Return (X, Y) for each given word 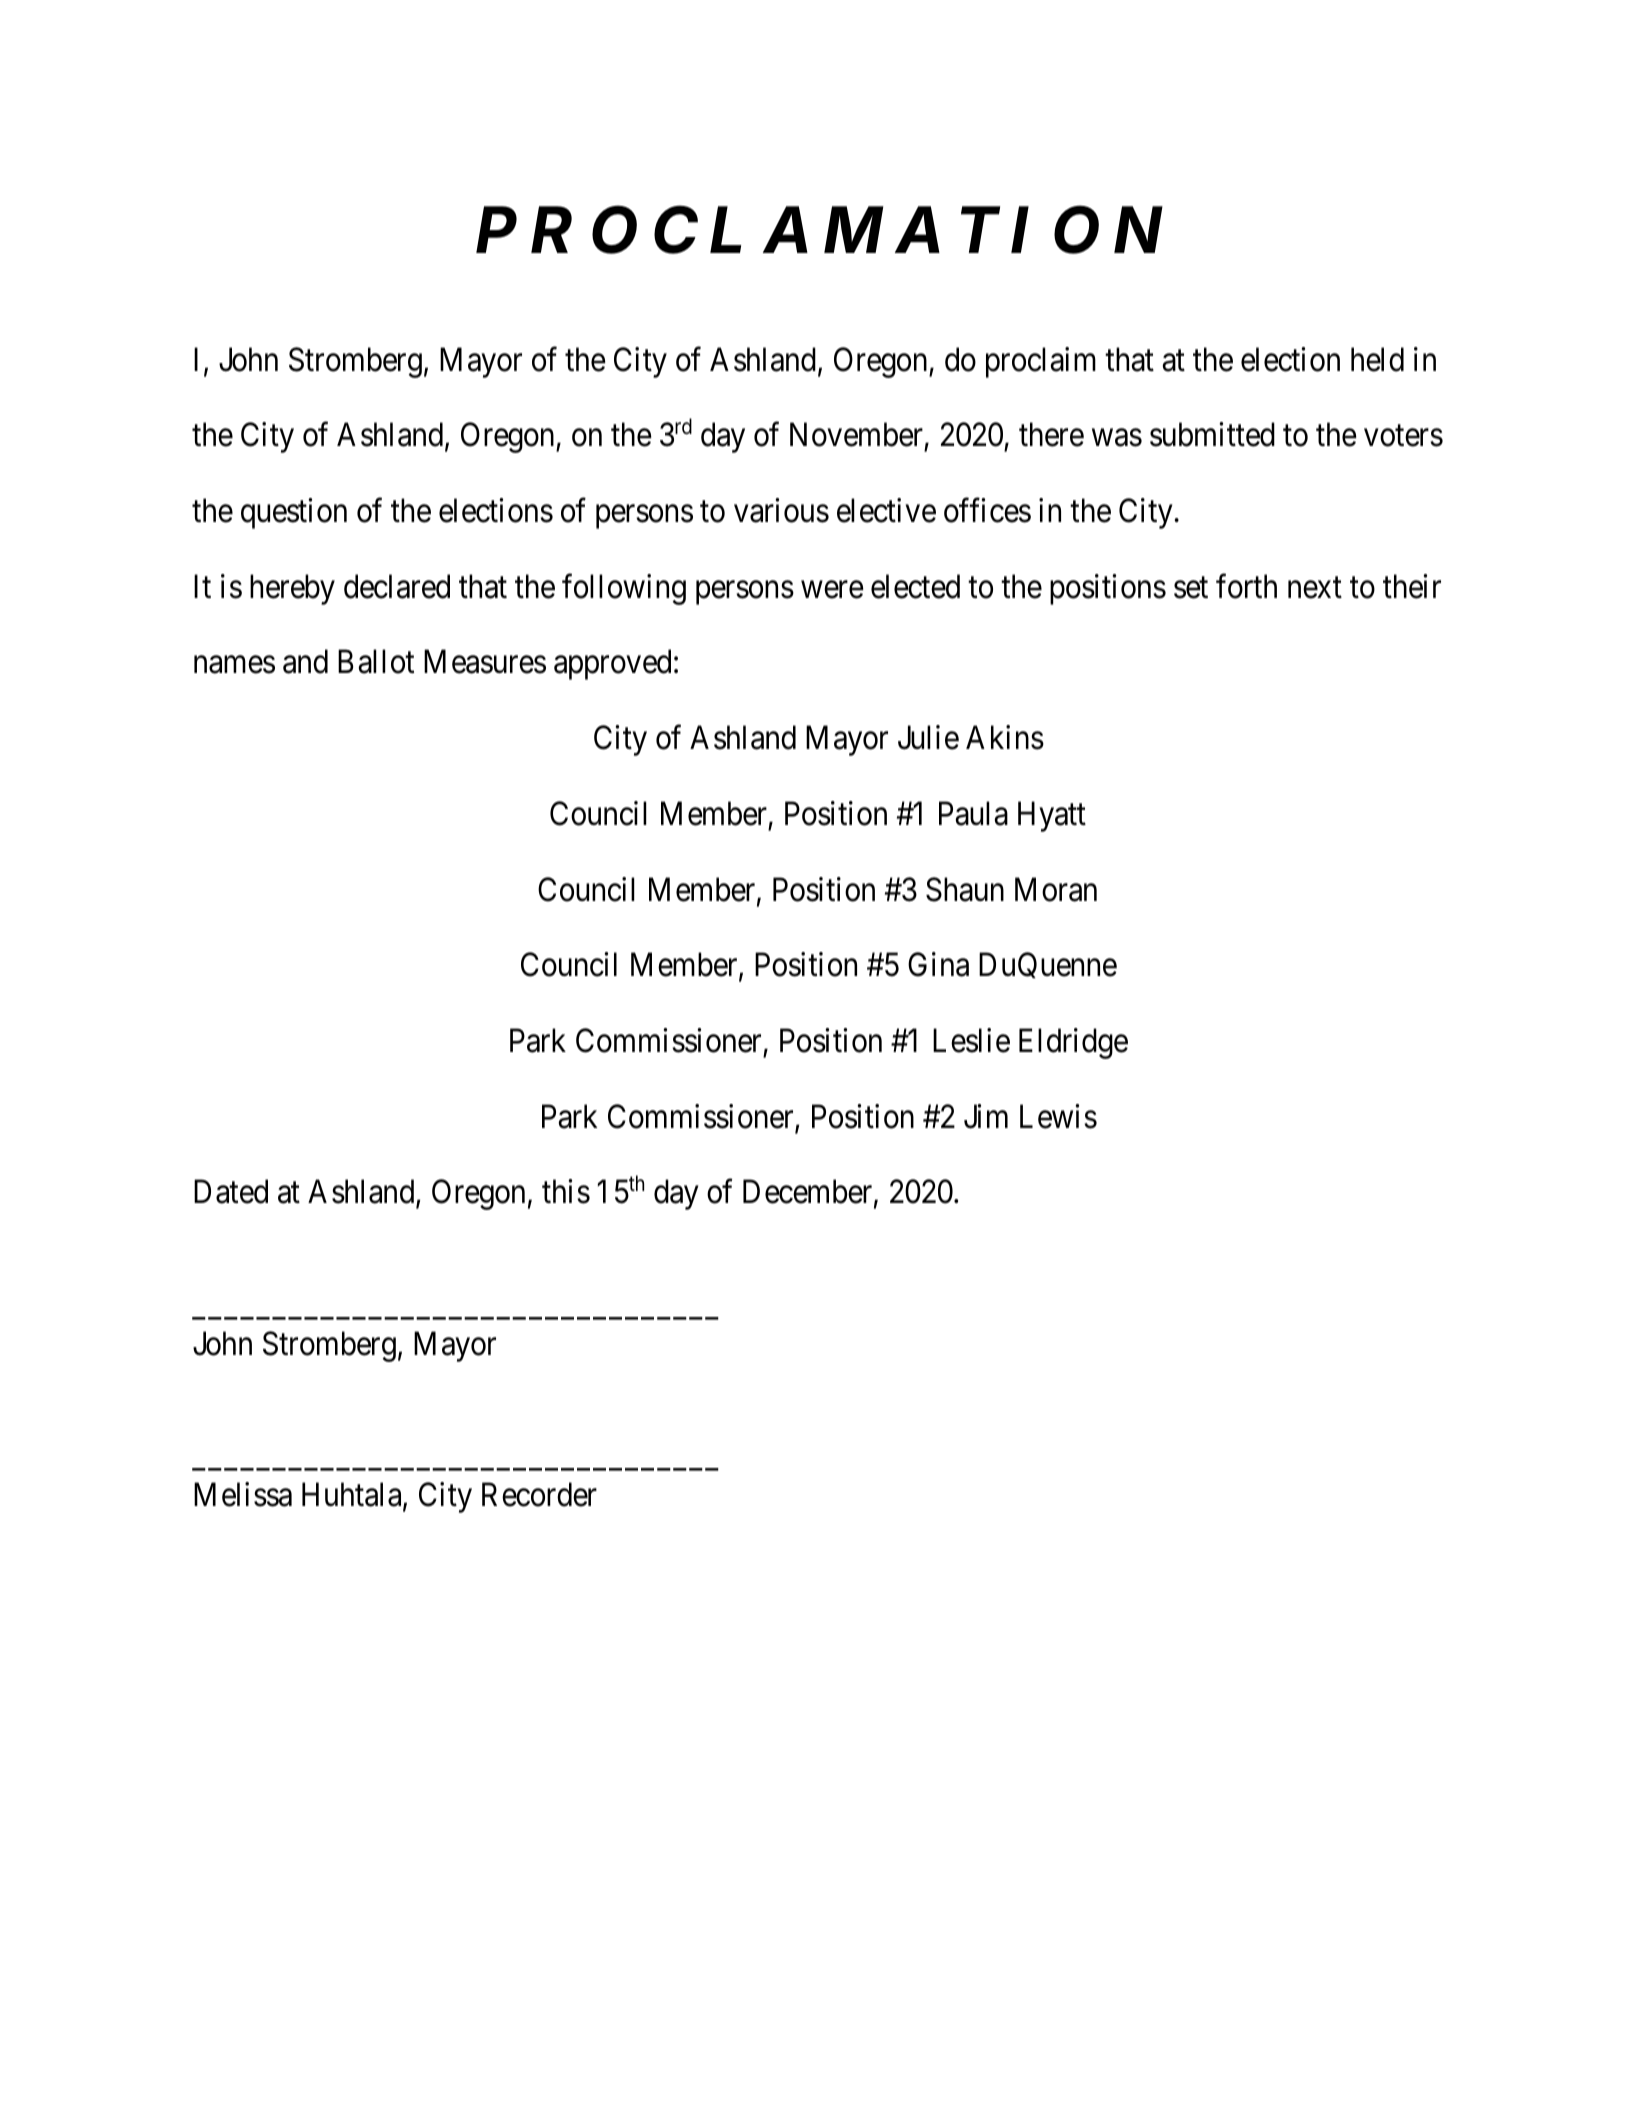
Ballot (376, 662)
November (856, 435)
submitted (1212, 435)
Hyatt (1052, 817)
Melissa (243, 1494)
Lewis (1058, 1116)
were (832, 590)
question (294, 513)
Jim (986, 1116)
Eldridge (1073, 1043)
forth (1246, 586)
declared (397, 586)
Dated (231, 1191)
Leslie (971, 1040)
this (566, 1191)
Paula (973, 813)
